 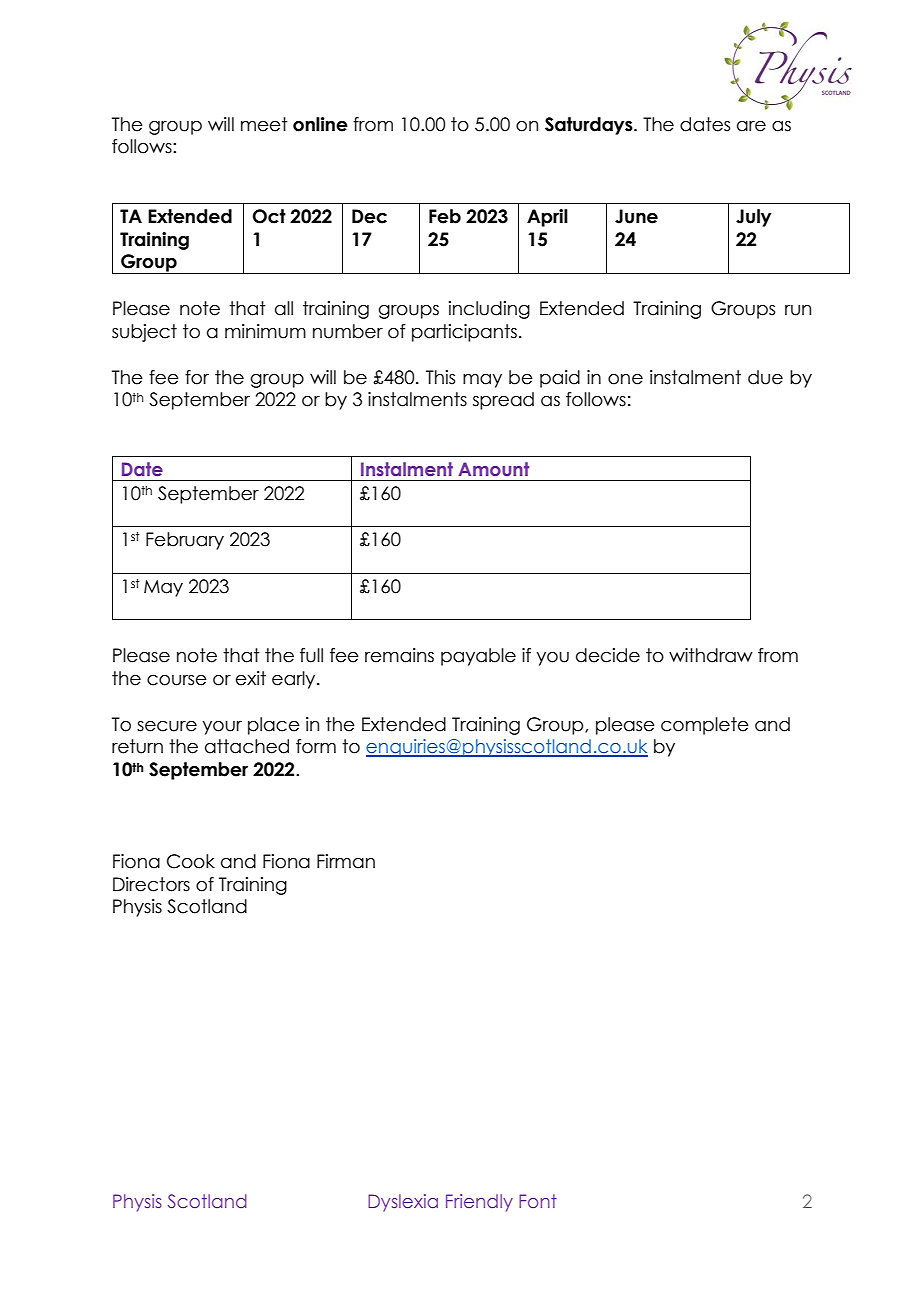 What do you see at coordinates (191, 861) in the image?
I see `Cook` at bounding box center [191, 861].
